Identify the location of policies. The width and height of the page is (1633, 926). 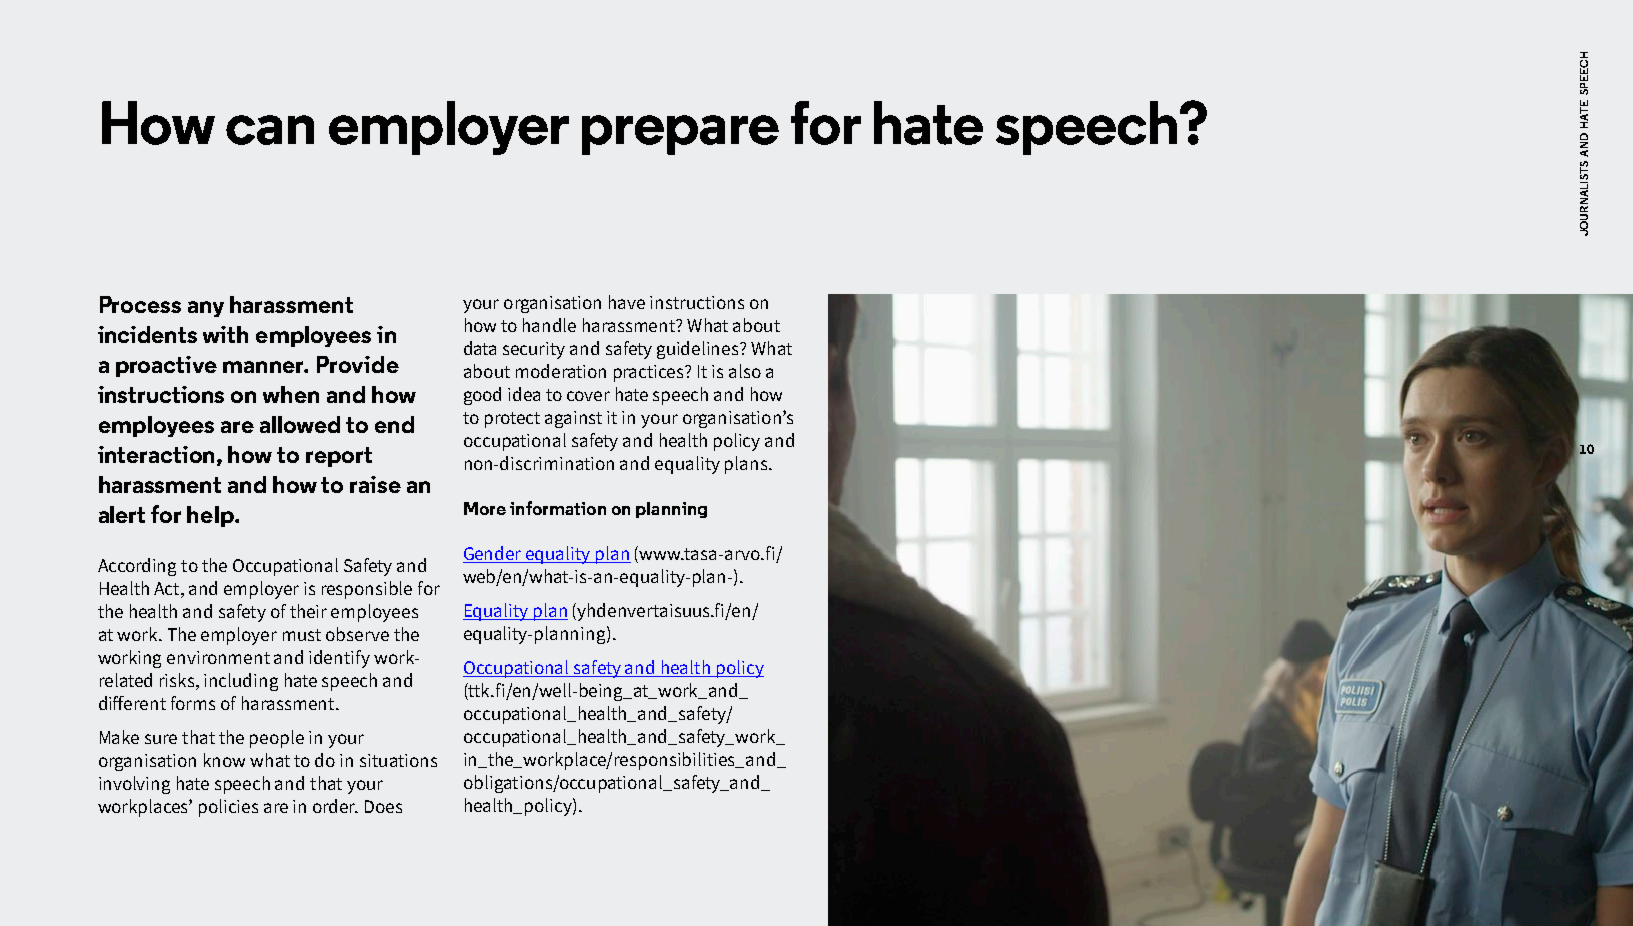
(228, 808).
